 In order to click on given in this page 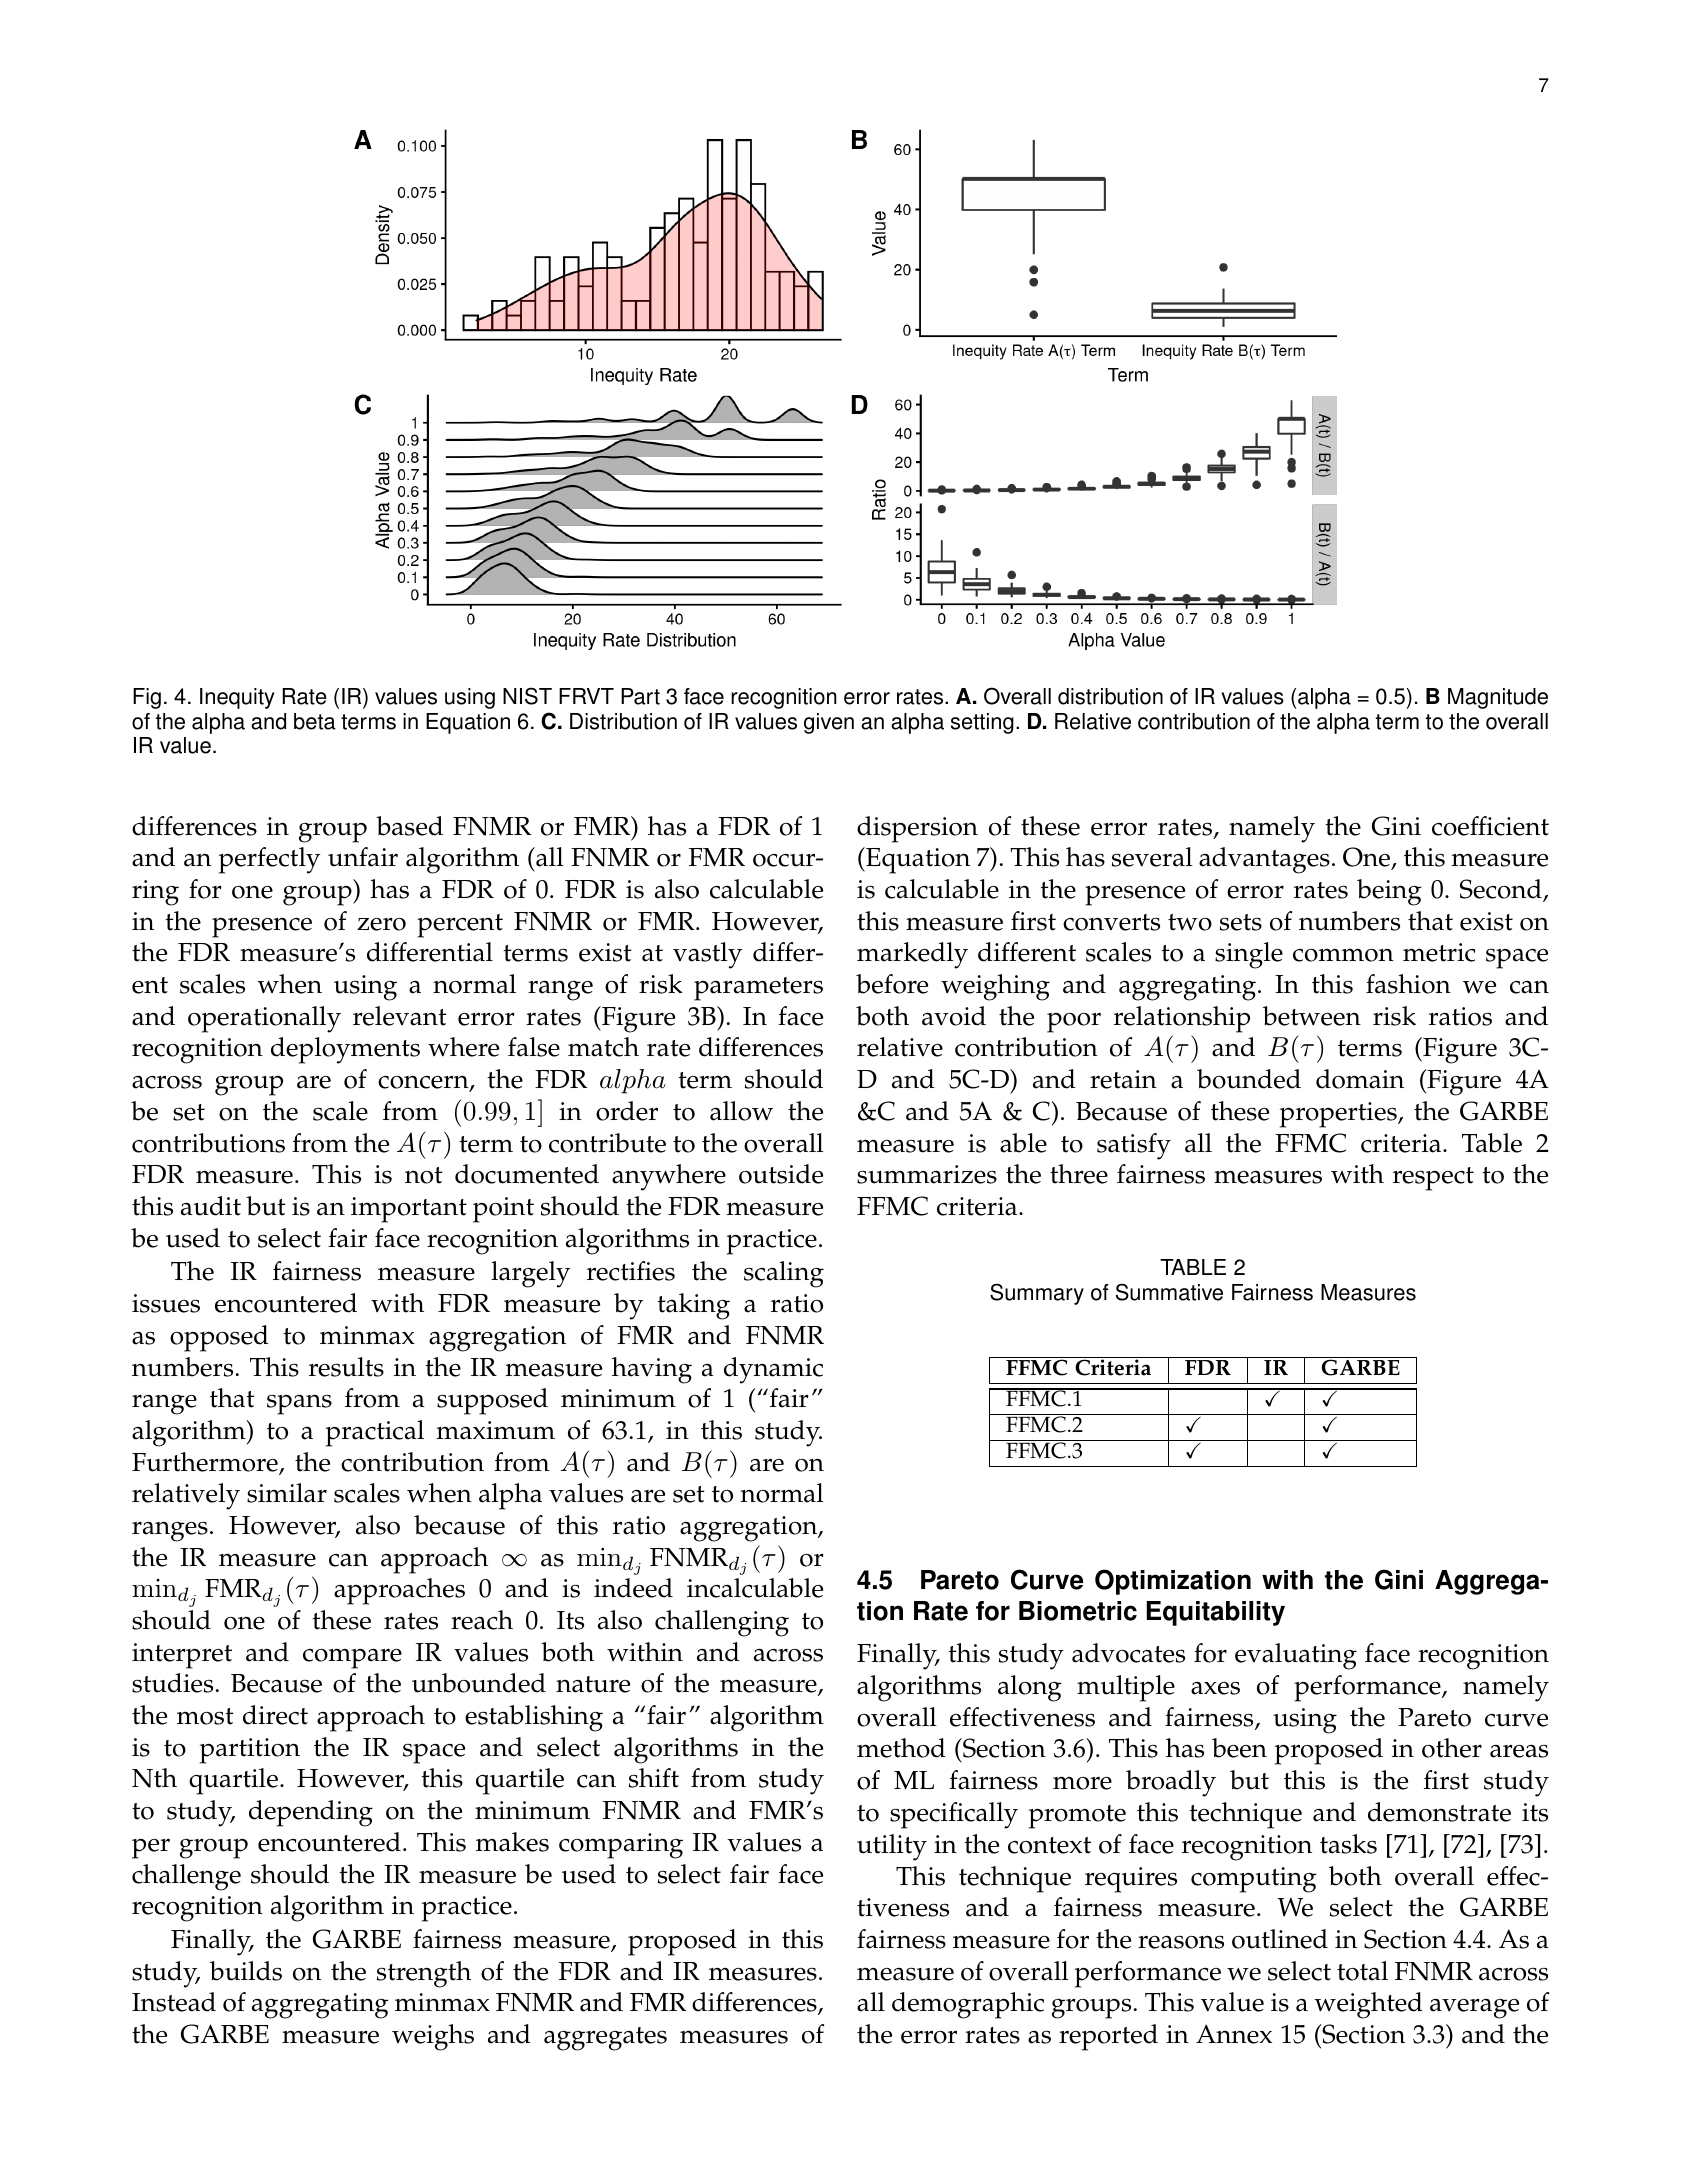, I will do `click(829, 723)`.
